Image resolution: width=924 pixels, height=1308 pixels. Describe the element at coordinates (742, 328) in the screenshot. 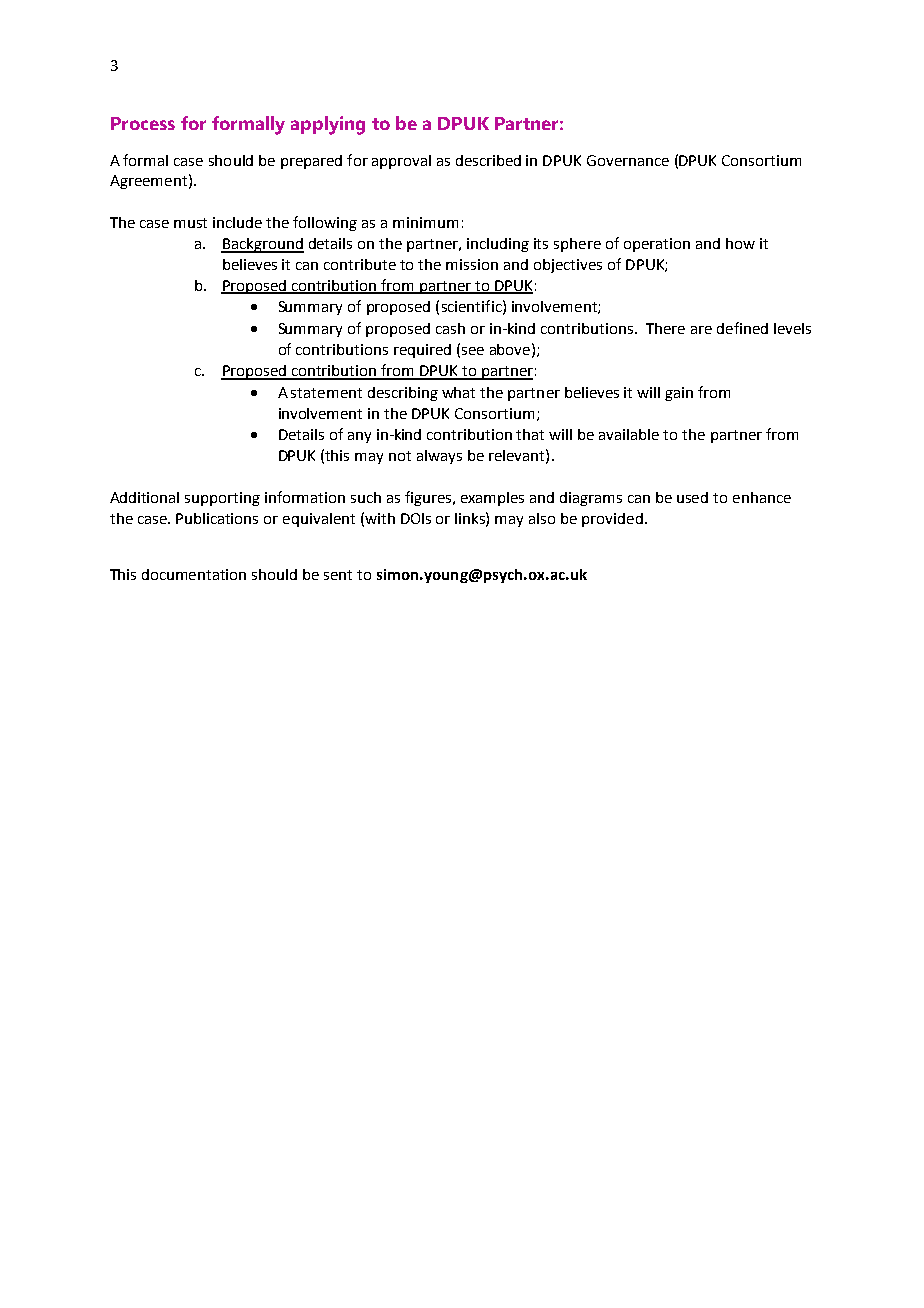

I see `defined` at that location.
